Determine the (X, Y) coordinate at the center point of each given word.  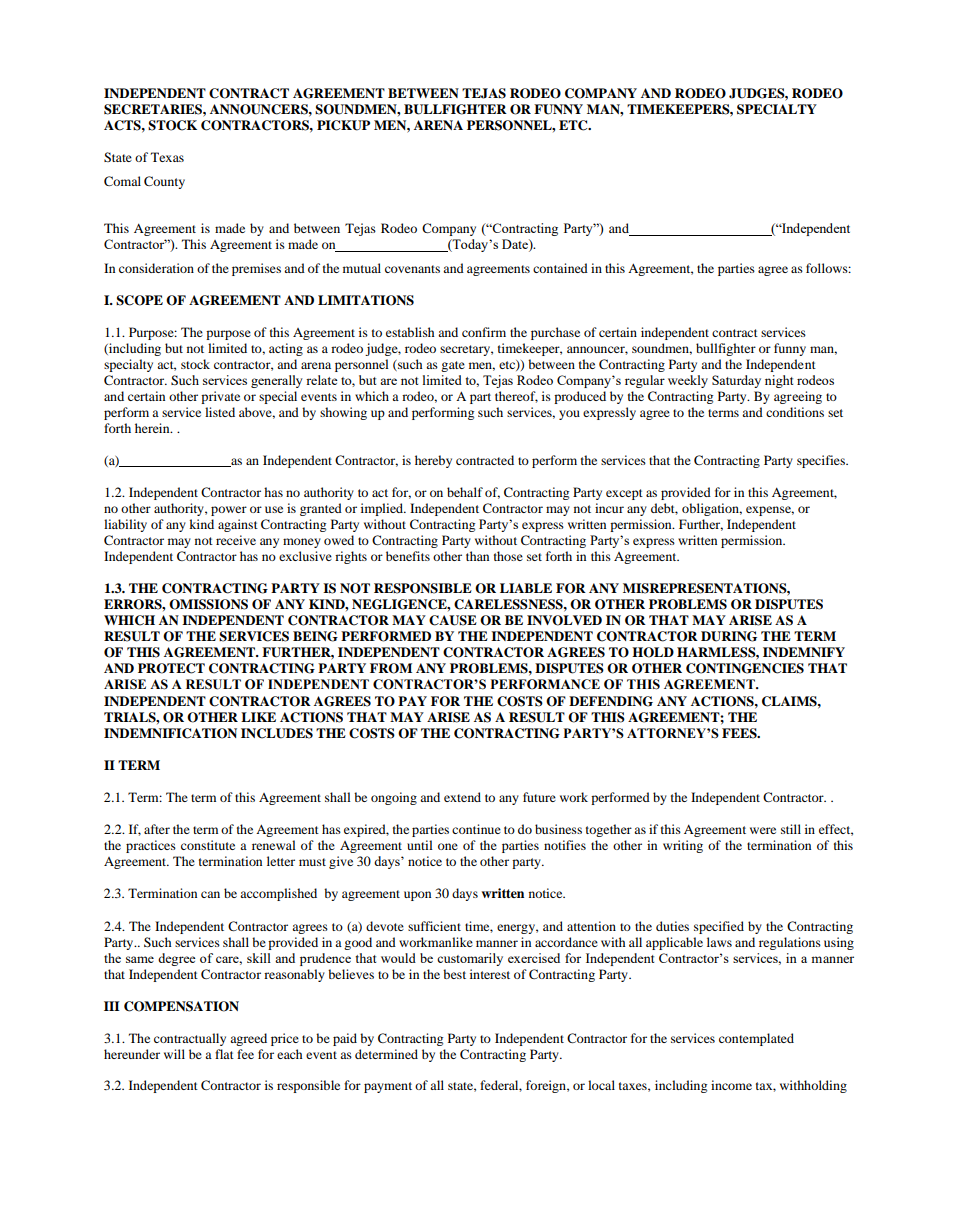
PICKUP (343, 125)
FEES (740, 733)
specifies (822, 461)
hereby (433, 461)
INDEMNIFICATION (170, 733)
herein (153, 428)
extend (462, 797)
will (174, 1054)
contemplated (756, 1039)
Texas (167, 157)
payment (388, 1087)
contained (560, 268)
